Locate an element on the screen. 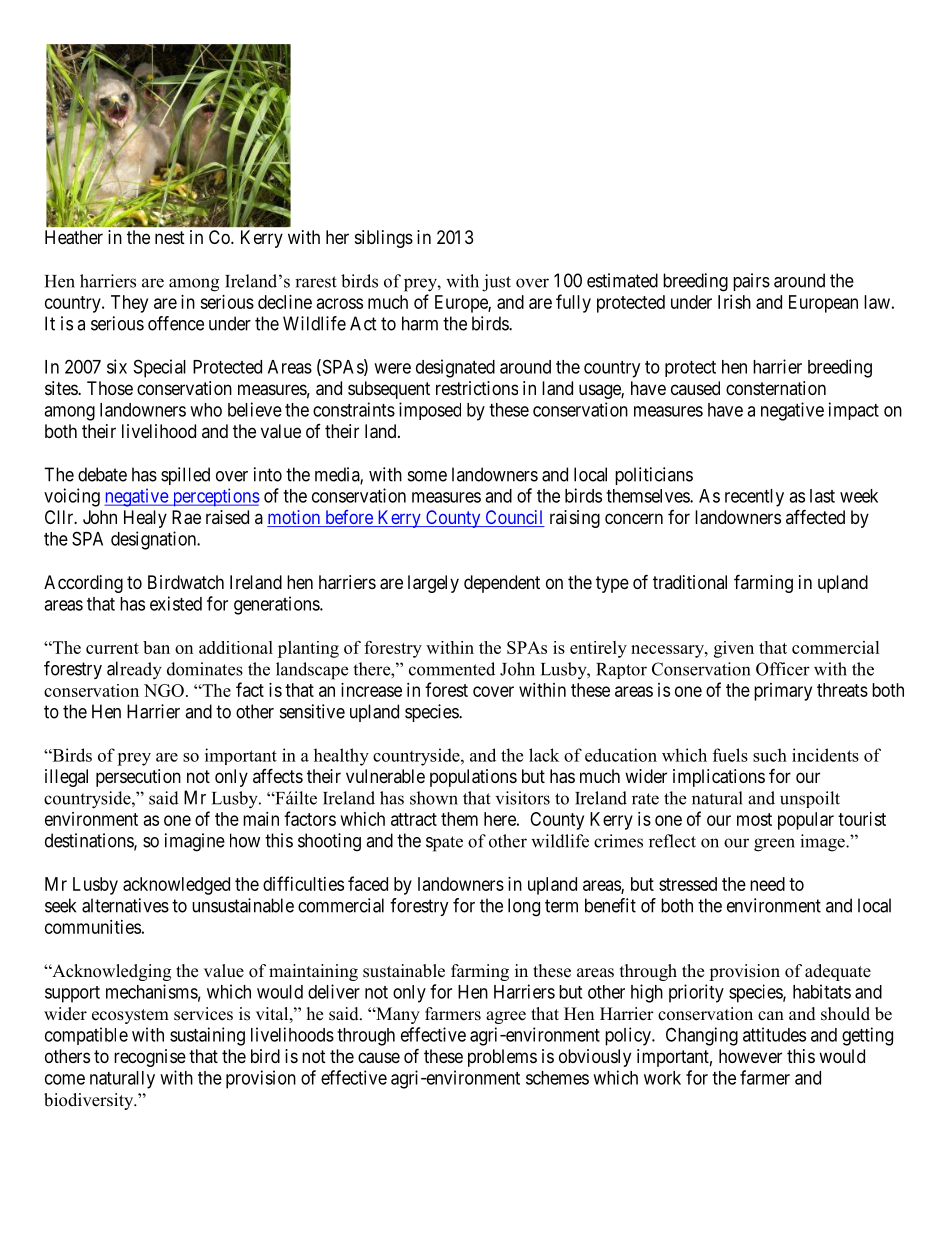 This screenshot has width=952, height=1233. recognise is located at coordinates (150, 1058).
